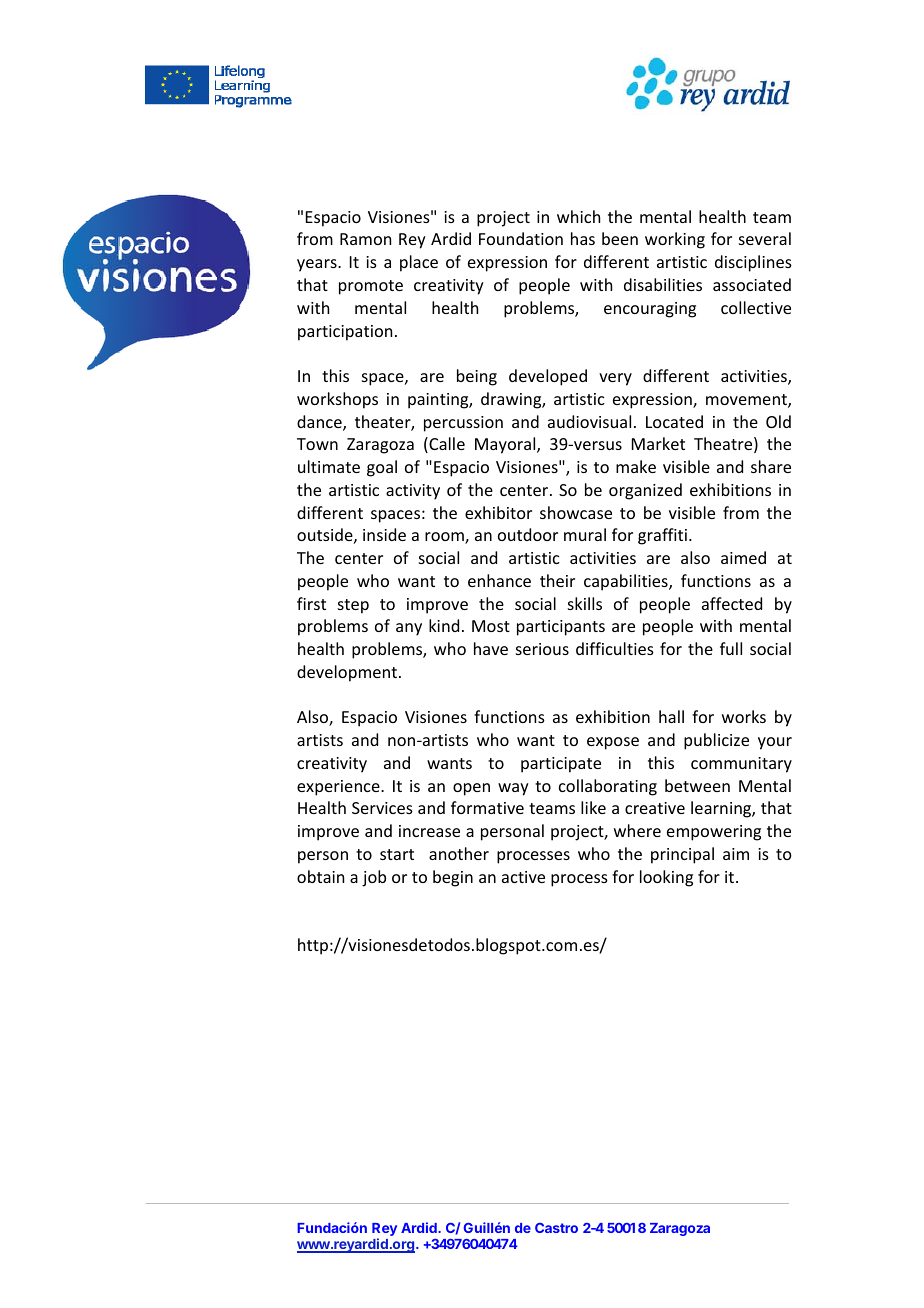 The width and height of the image is (924, 1308). Describe the element at coordinates (753, 263) in the image. I see `disciplines` at that location.
